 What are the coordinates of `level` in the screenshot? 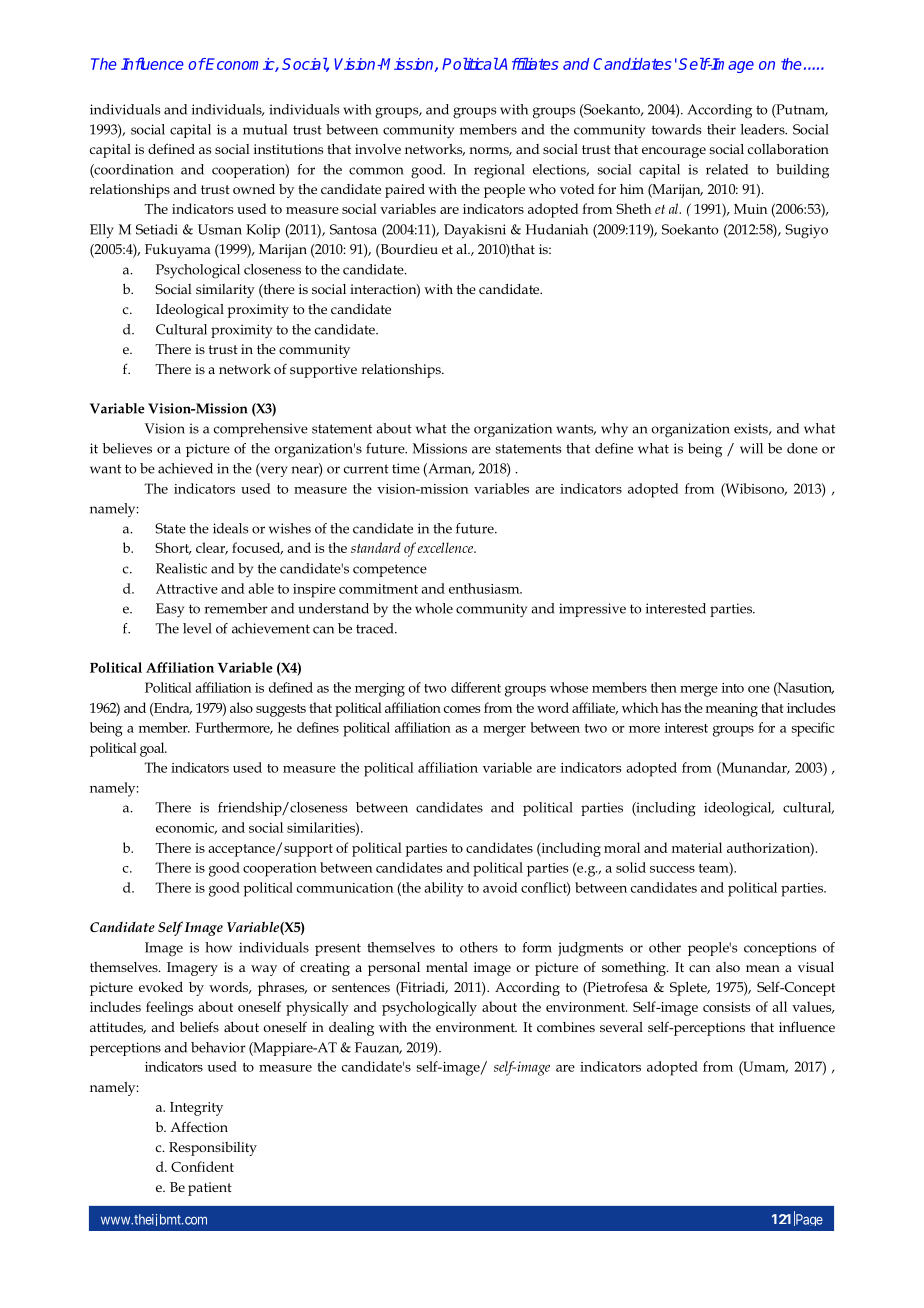 It's located at (197, 628).
